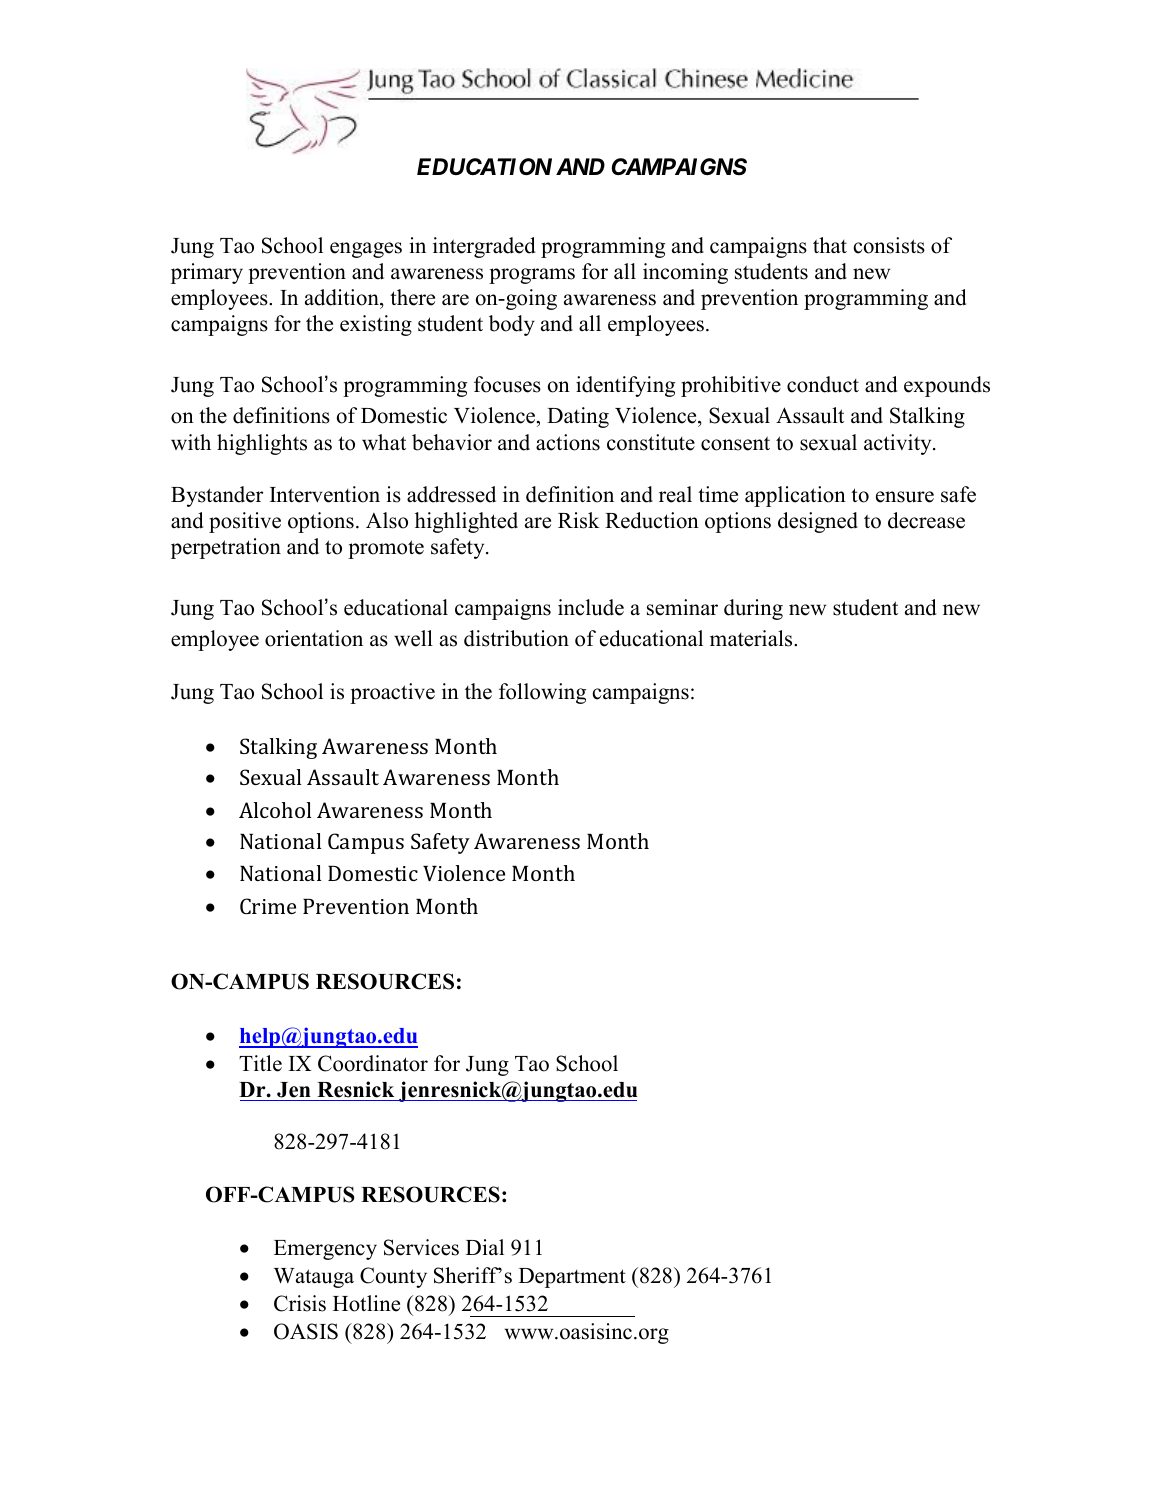 This image has height=1504, width=1162. Describe the element at coordinates (579, 520) in the image. I see `Risk` at that location.
